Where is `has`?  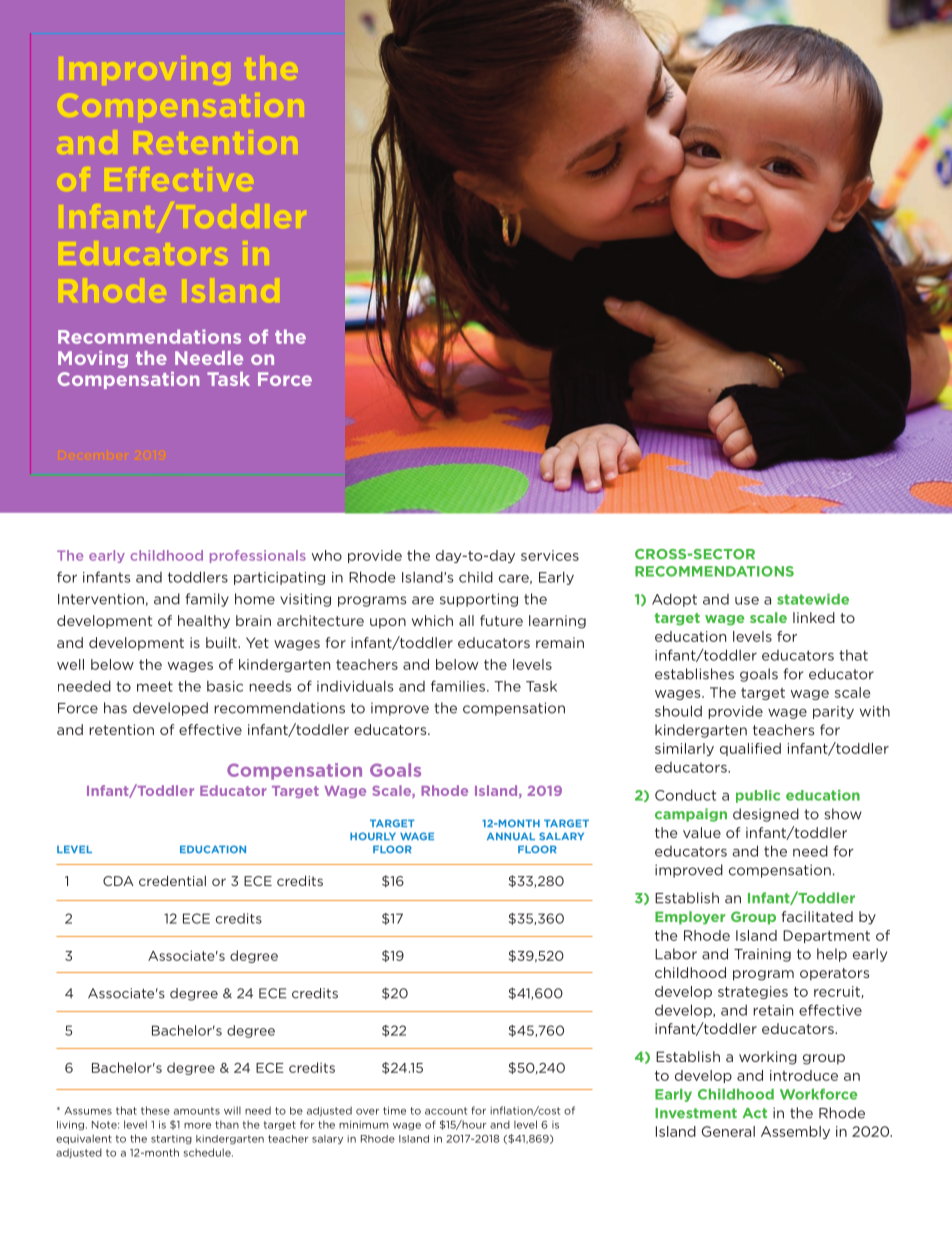 has is located at coordinates (115, 708).
